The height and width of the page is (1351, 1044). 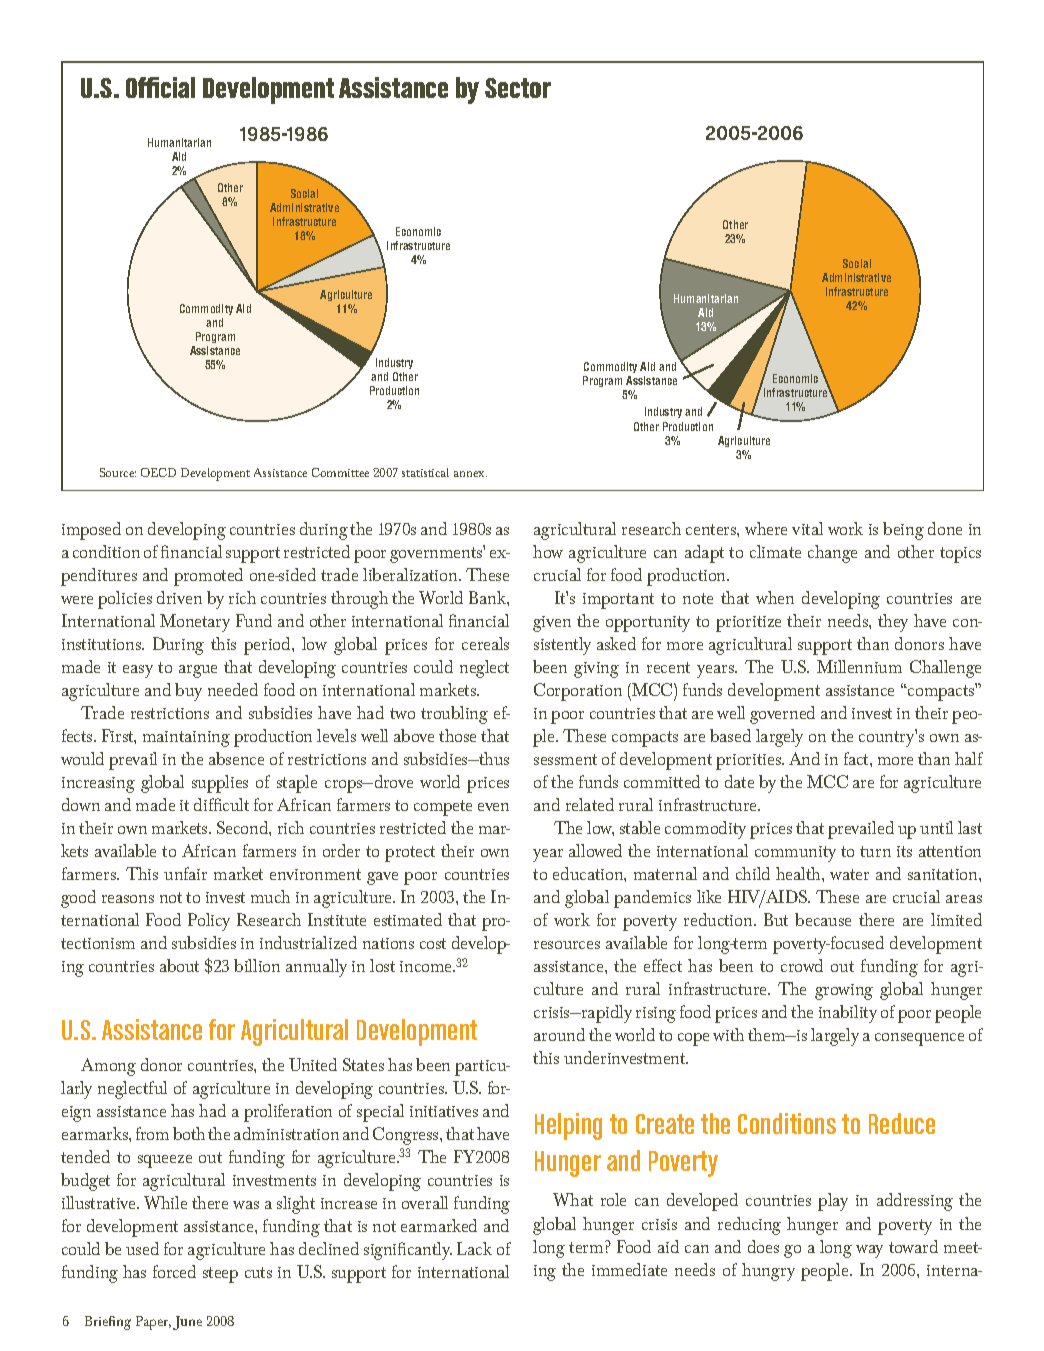 What do you see at coordinates (474, 1248) in the page?
I see `Lack` at bounding box center [474, 1248].
